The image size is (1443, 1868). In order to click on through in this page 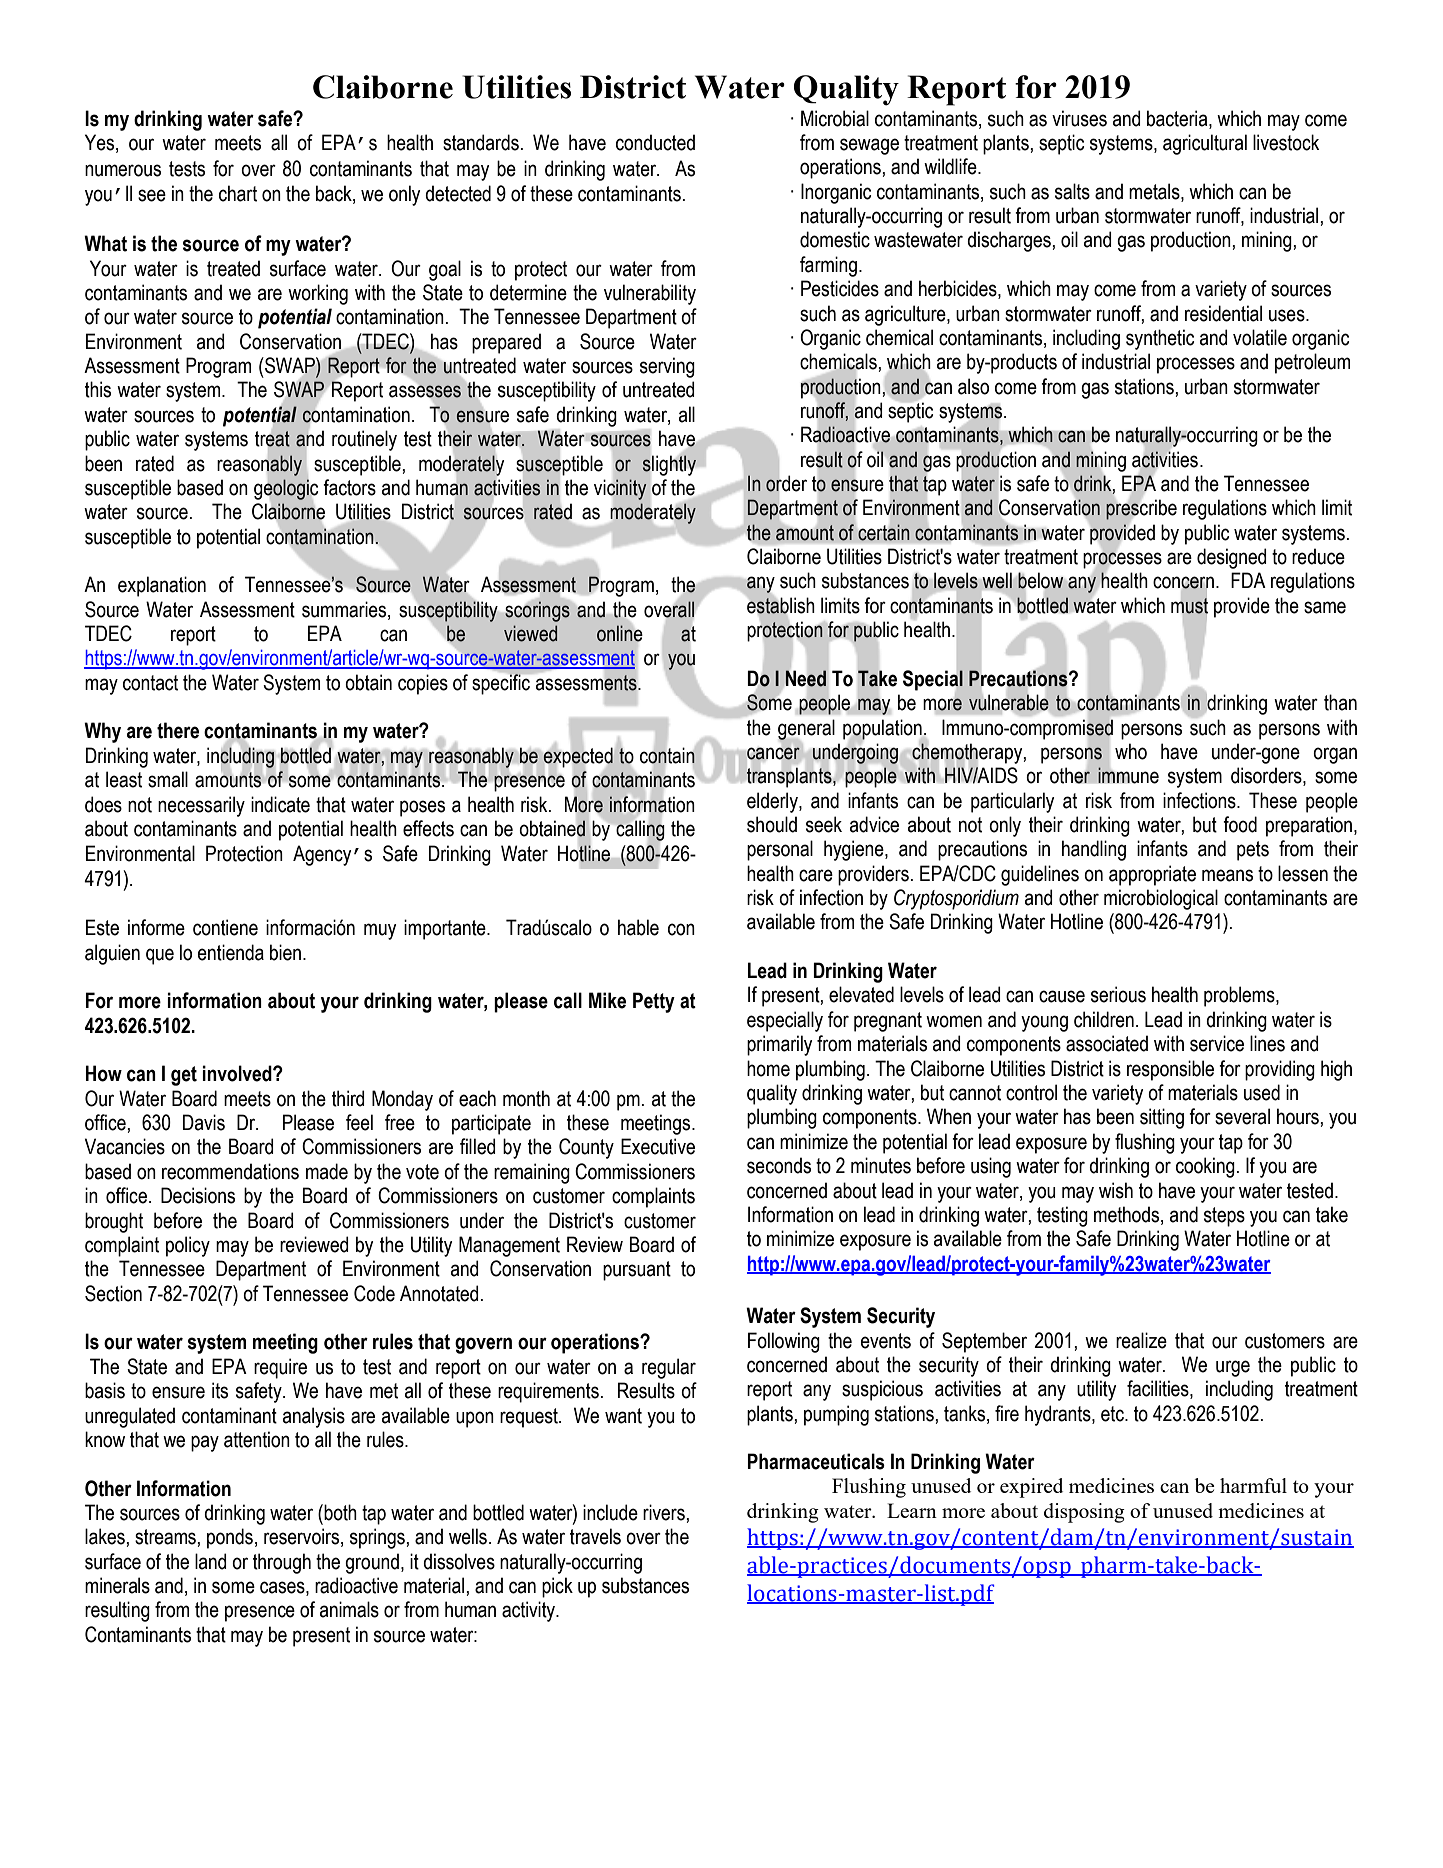, I will do `click(282, 1563)`.
